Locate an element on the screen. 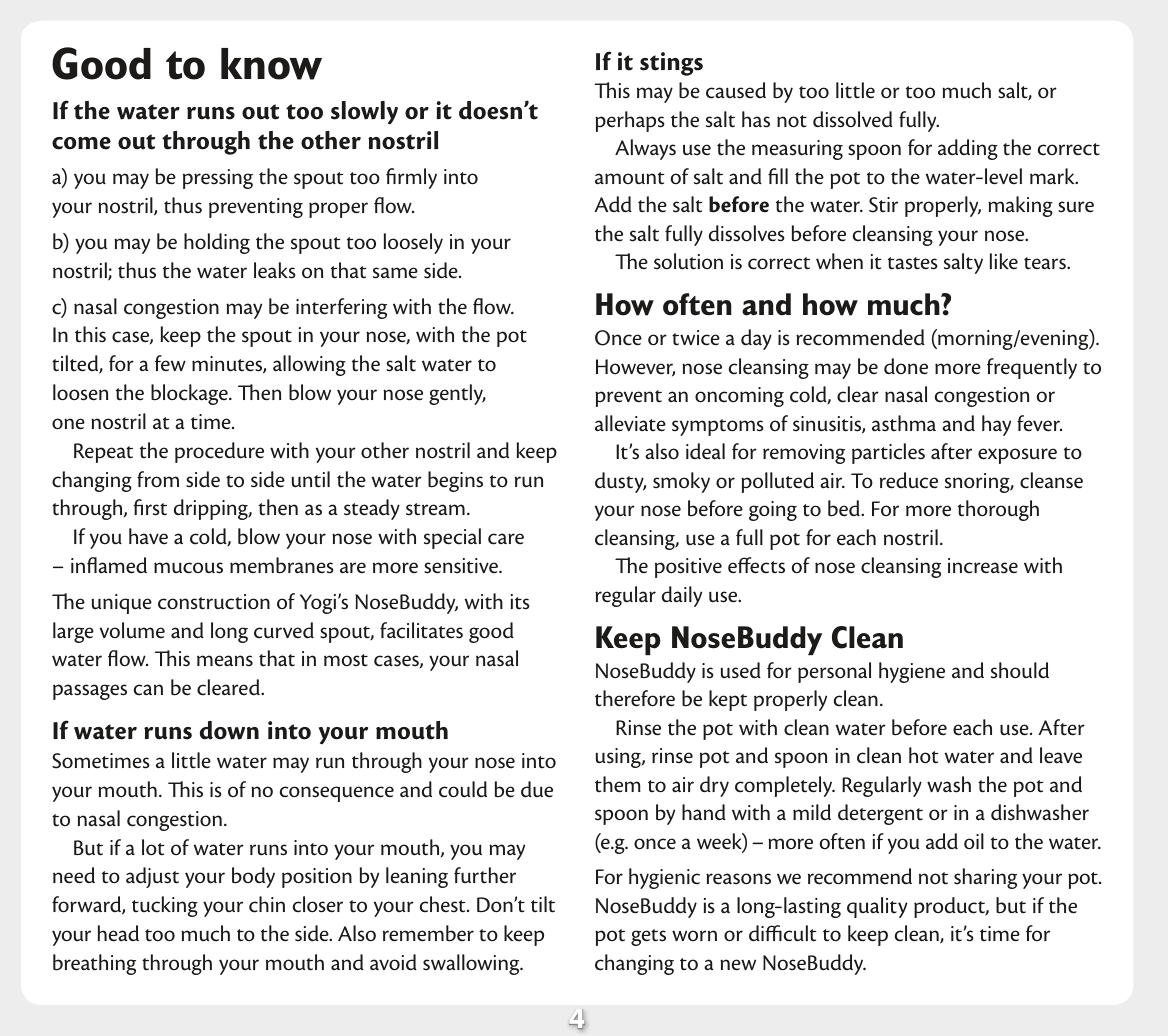  hot is located at coordinates (923, 755).
